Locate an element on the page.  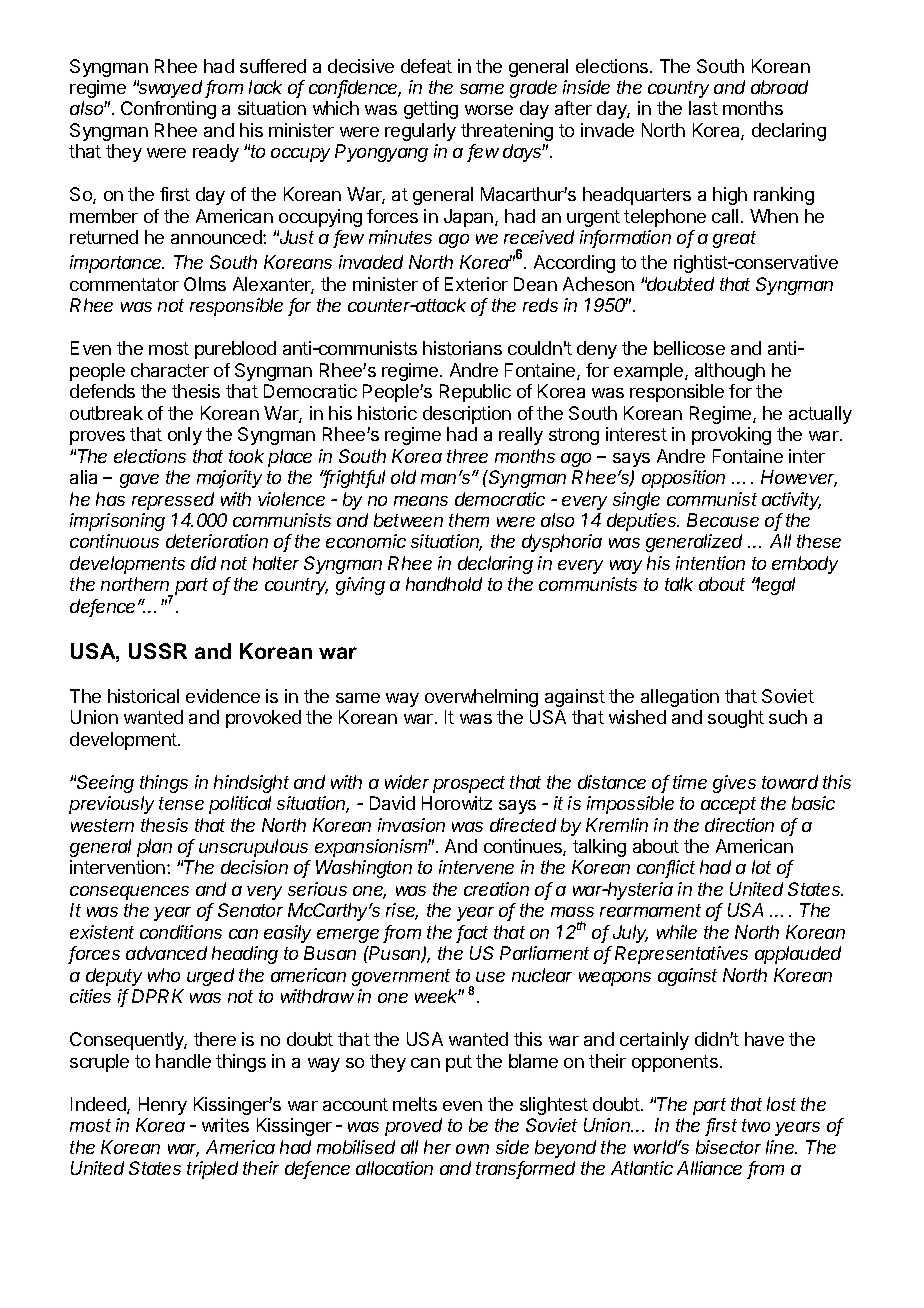
Henry is located at coordinates (163, 1106).
